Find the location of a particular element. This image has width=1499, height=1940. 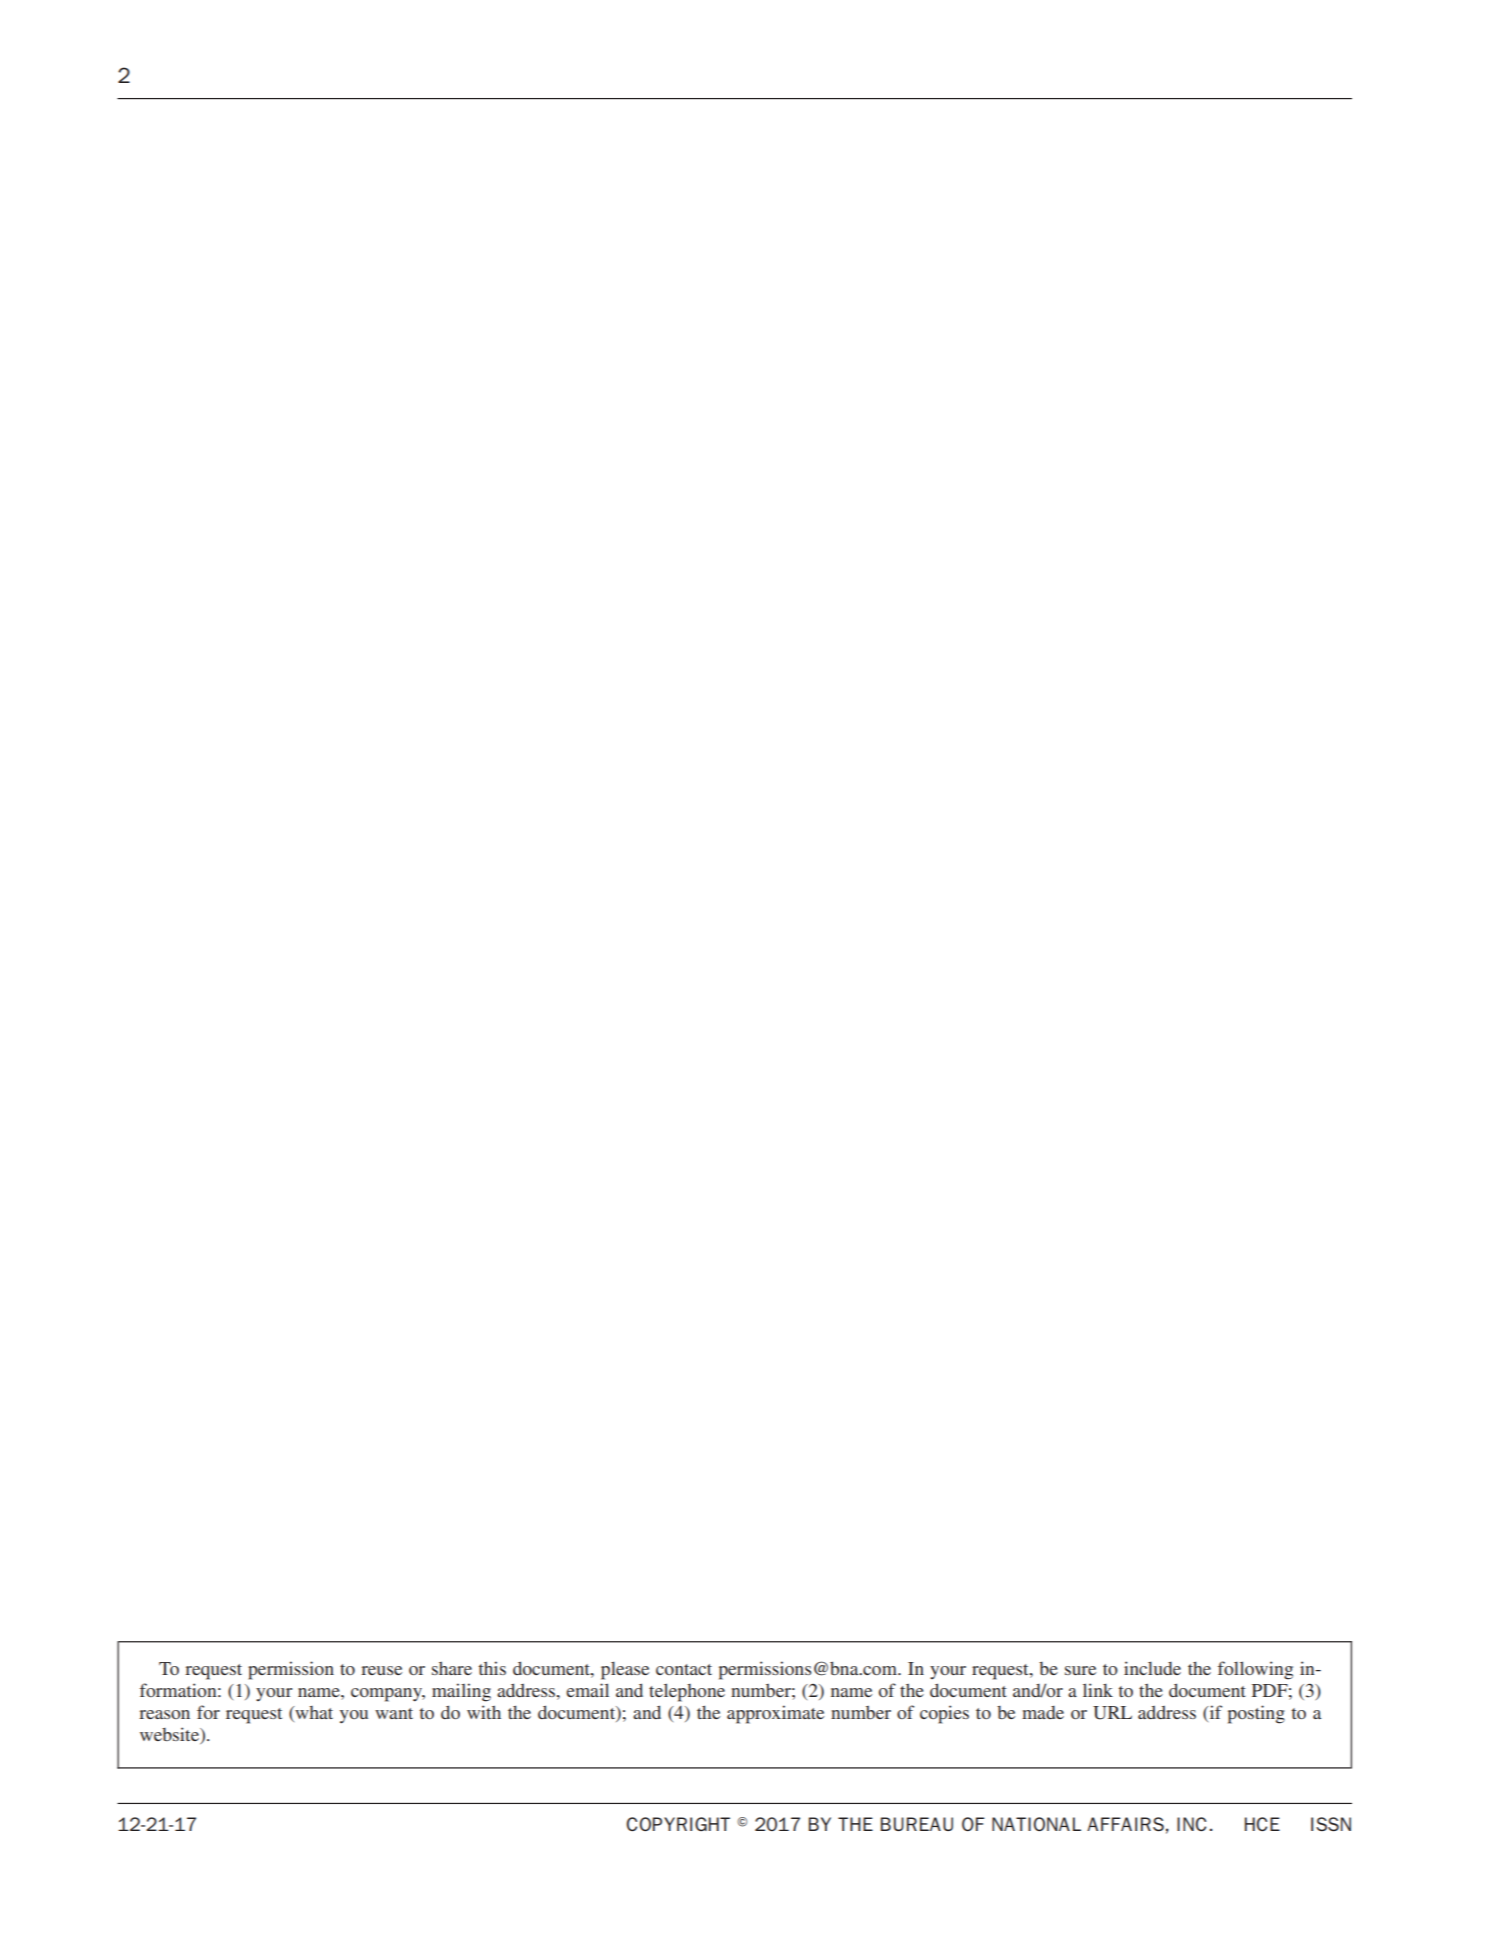

contact is located at coordinates (684, 1669).
